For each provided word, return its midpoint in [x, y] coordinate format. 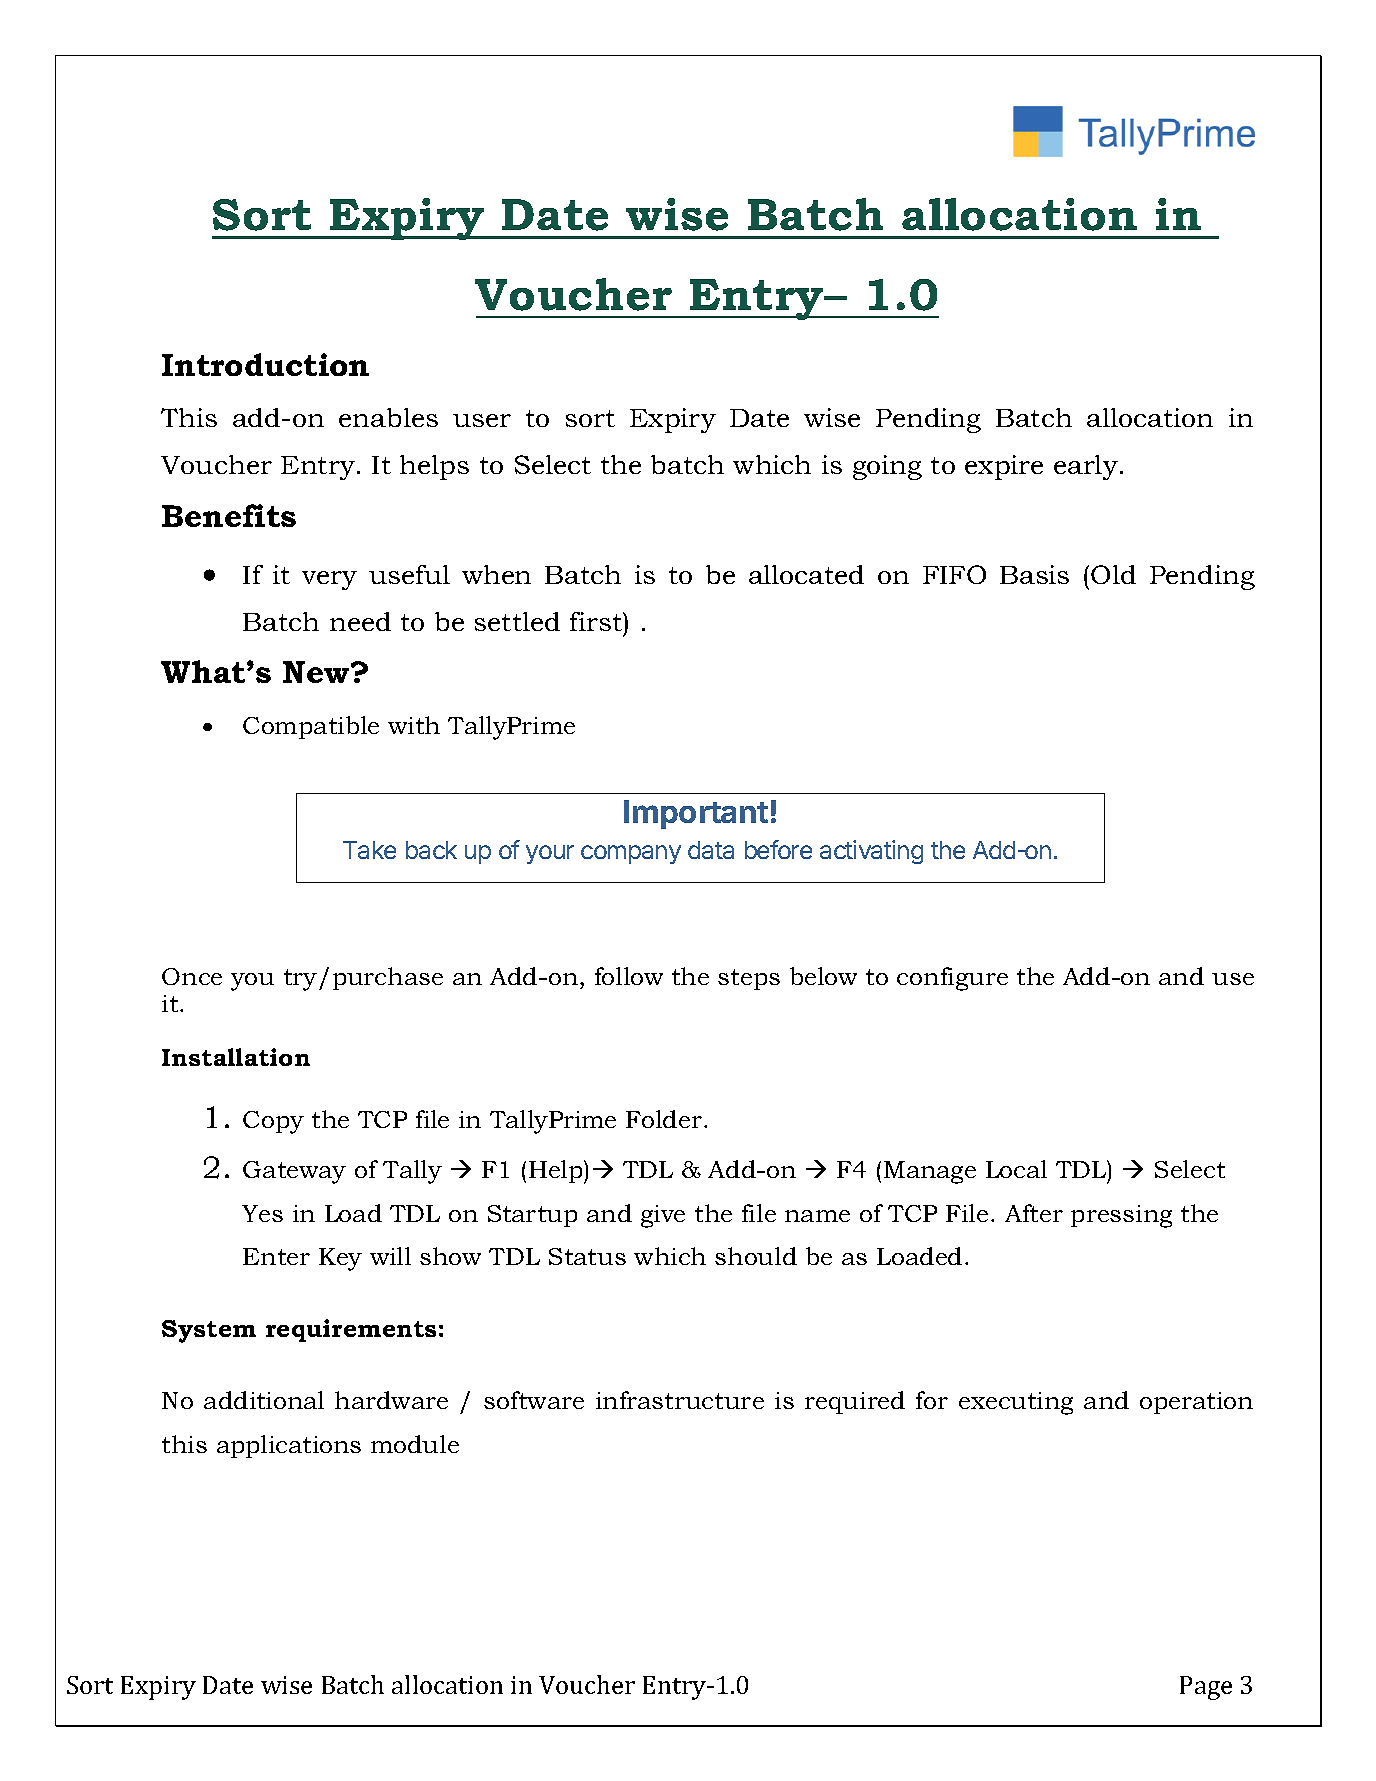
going [887, 467]
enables [388, 417]
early [1086, 467]
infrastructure [680, 1400]
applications [289, 1446]
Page [1206, 1688]
